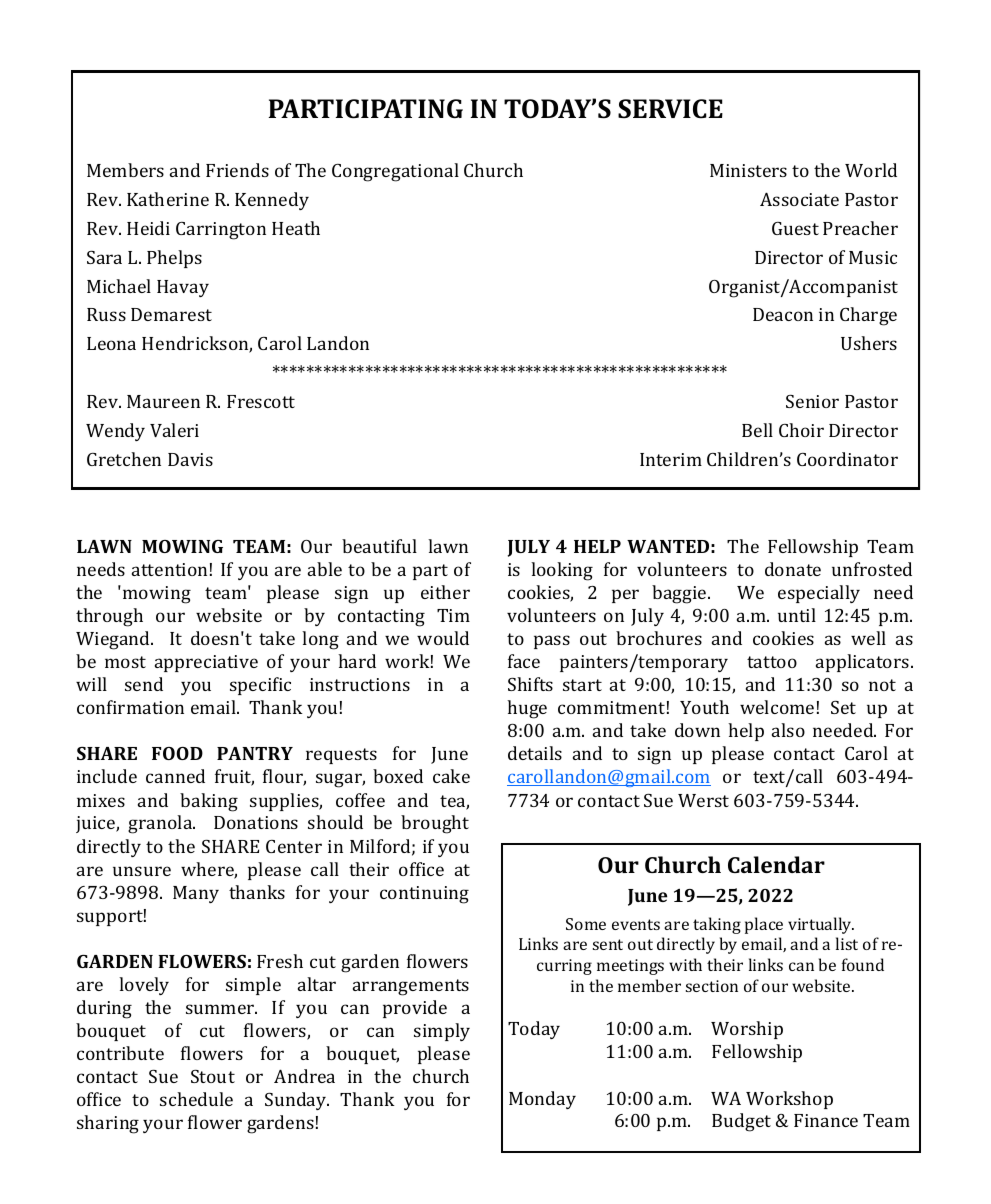  I want to click on Congregational, so click(395, 172).
